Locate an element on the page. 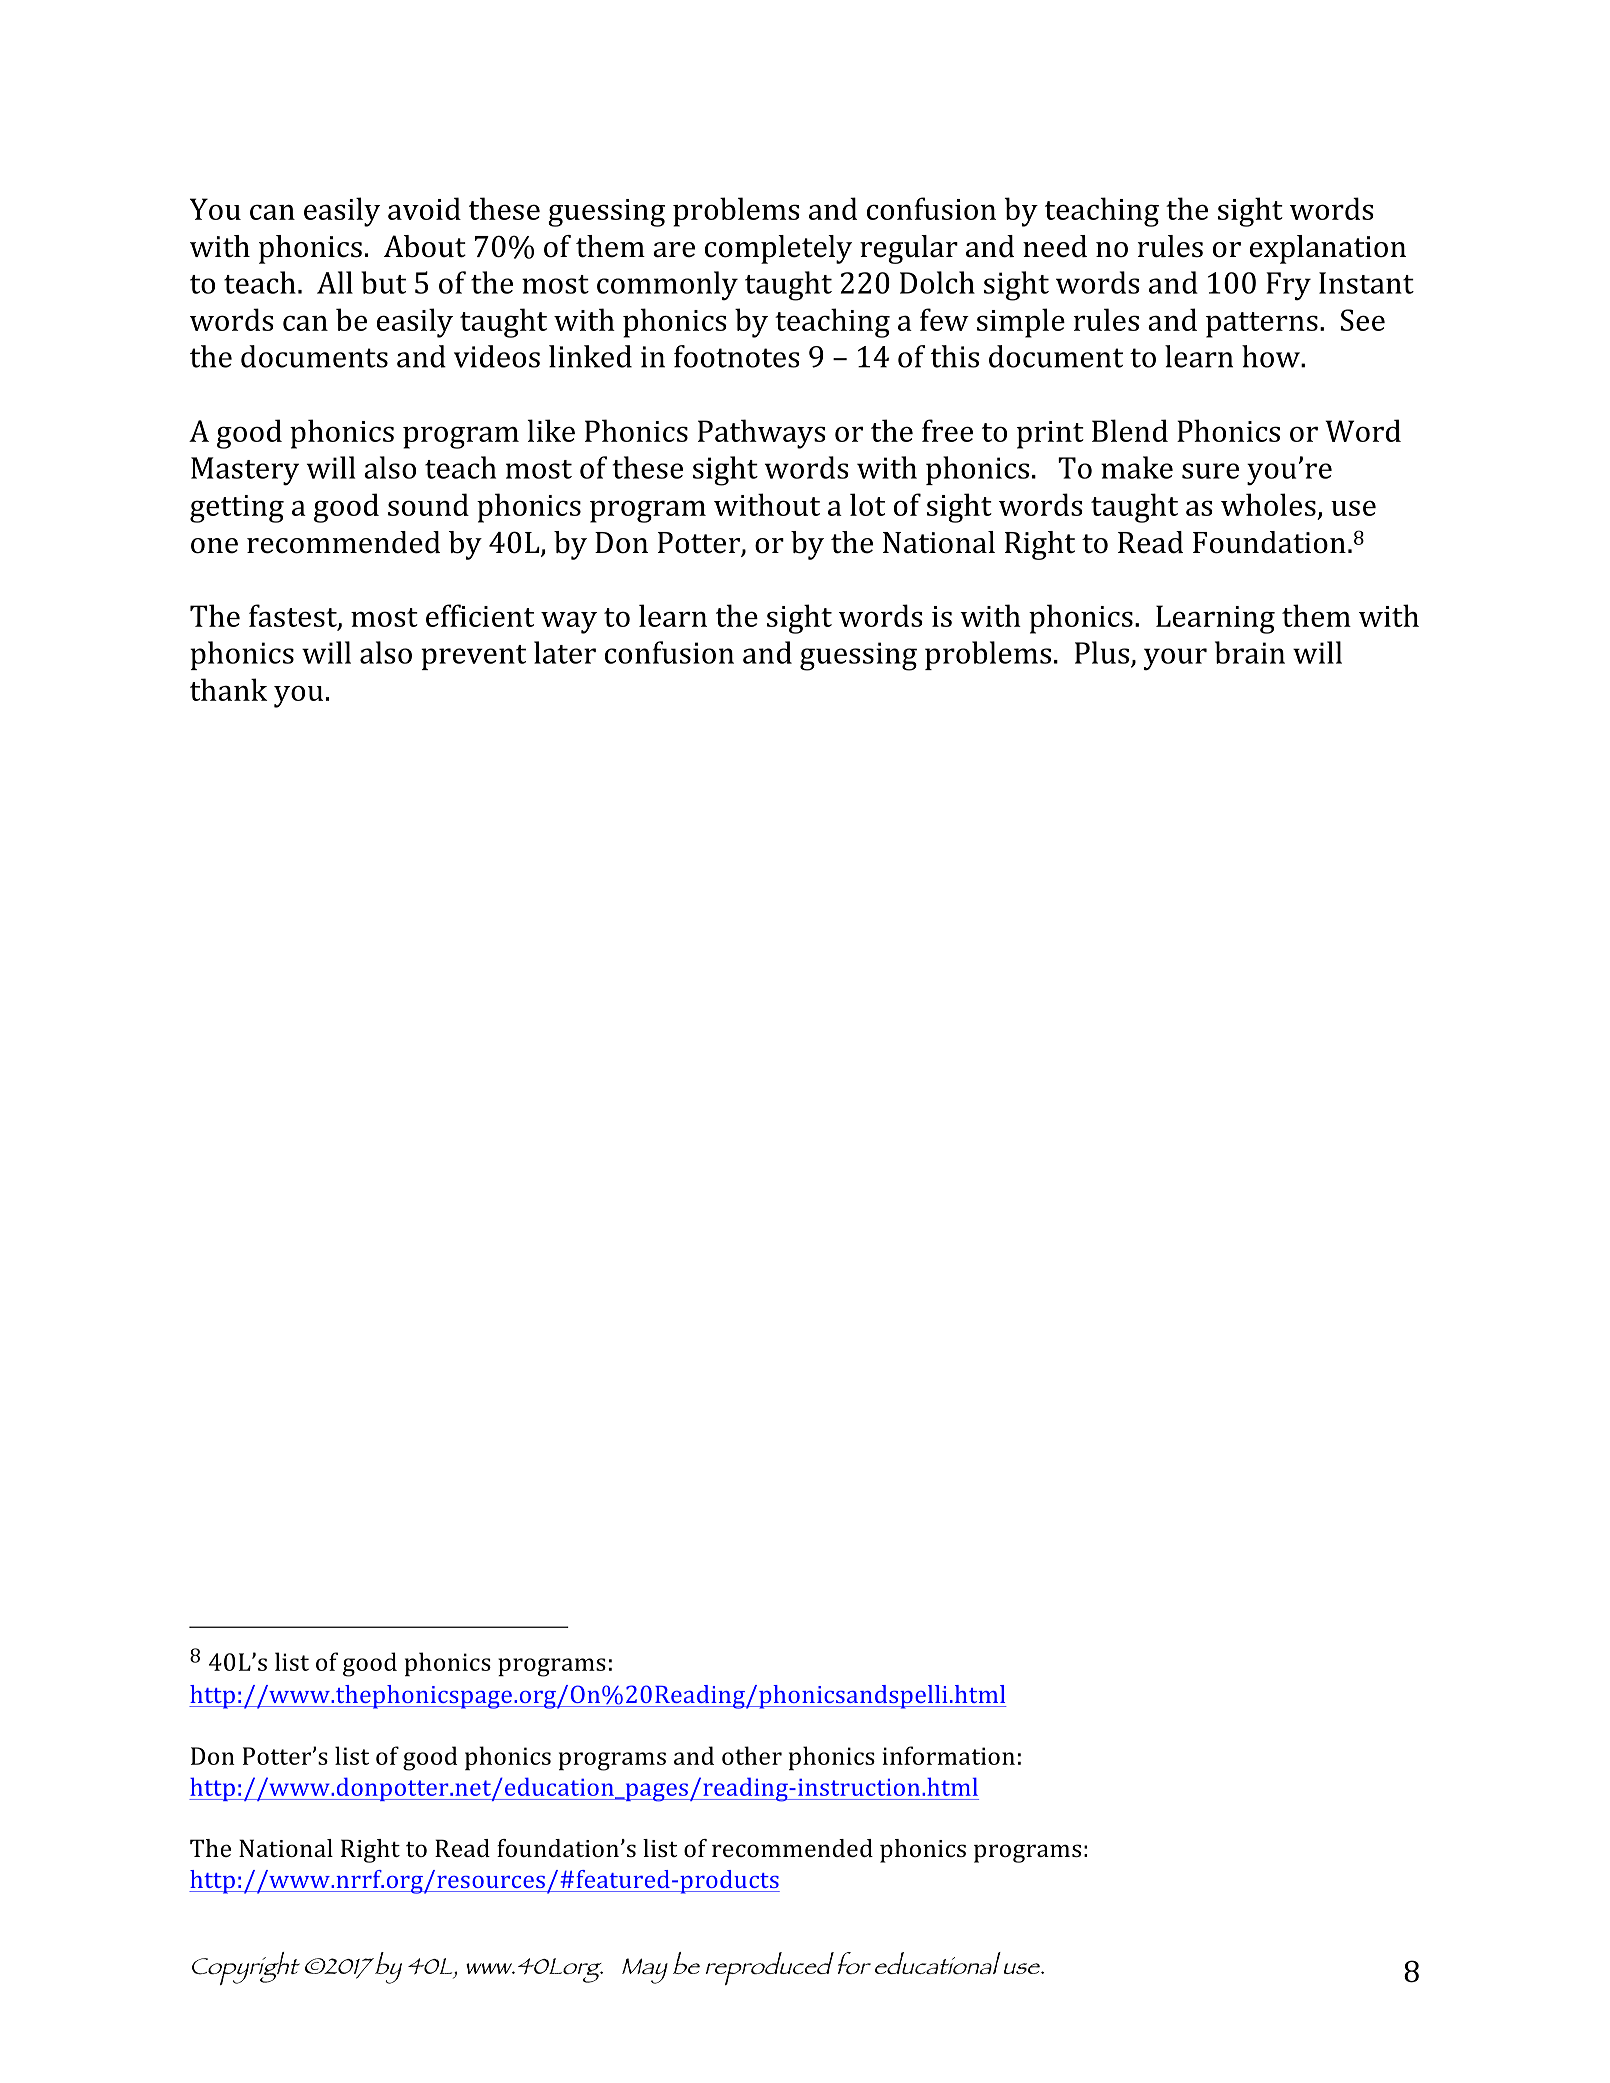 The image size is (1610, 2083). All is located at coordinates (335, 282).
